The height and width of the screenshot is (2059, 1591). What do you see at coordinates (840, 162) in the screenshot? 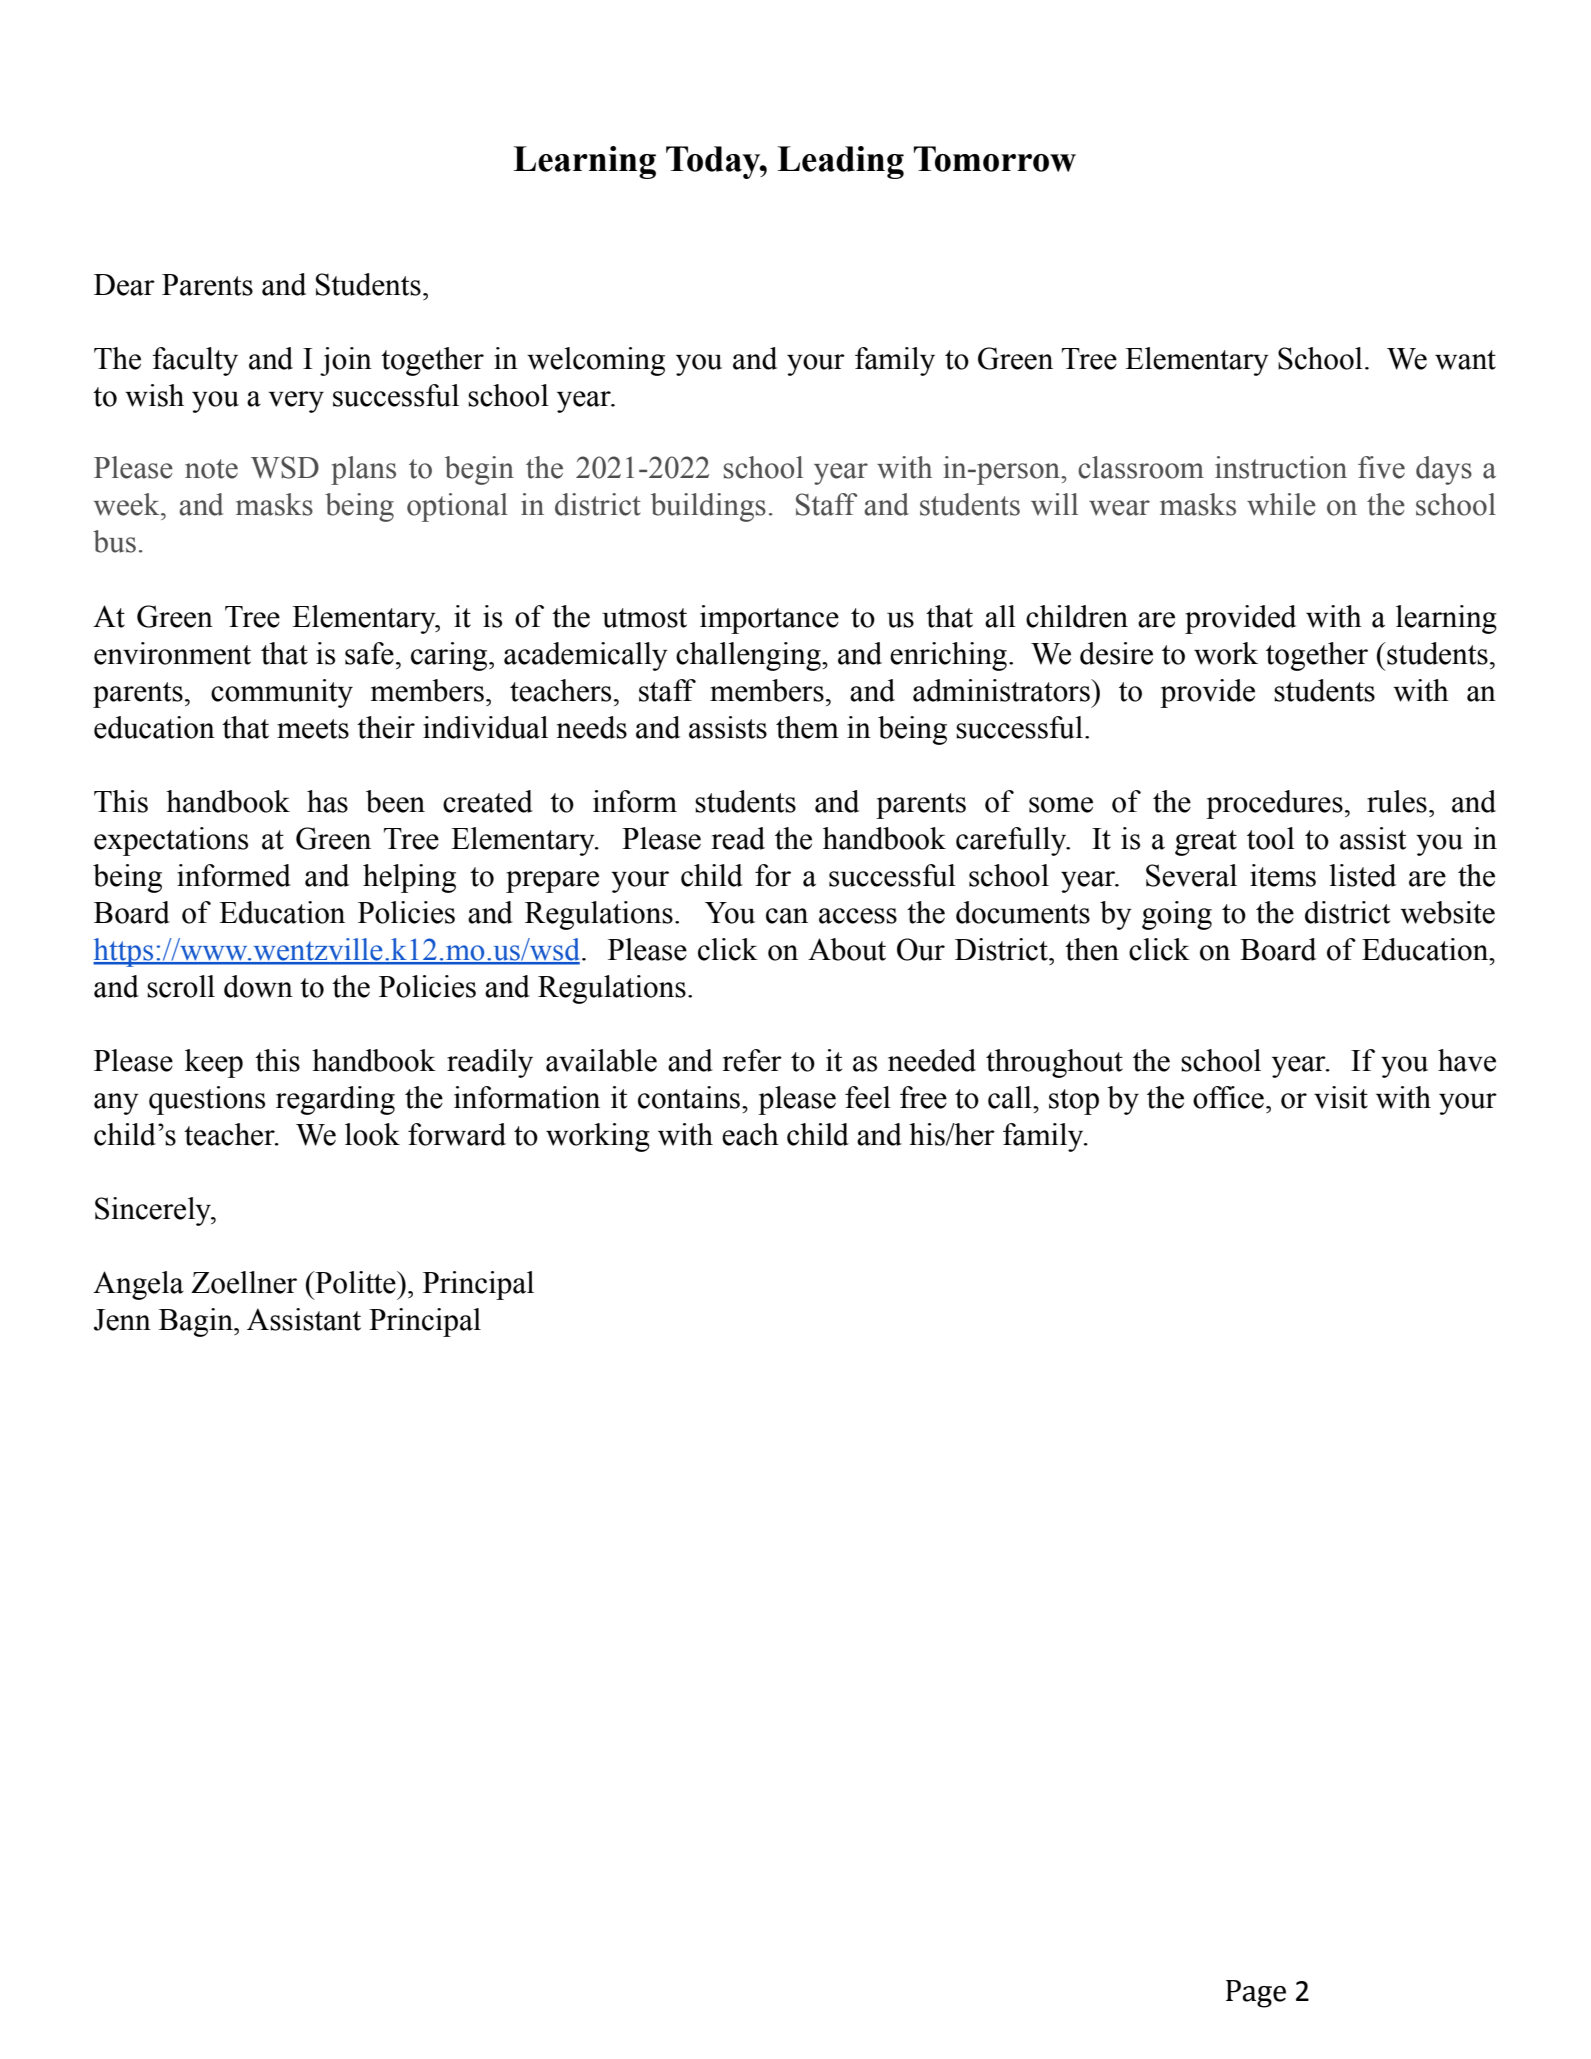
I see `Leading` at bounding box center [840, 162].
